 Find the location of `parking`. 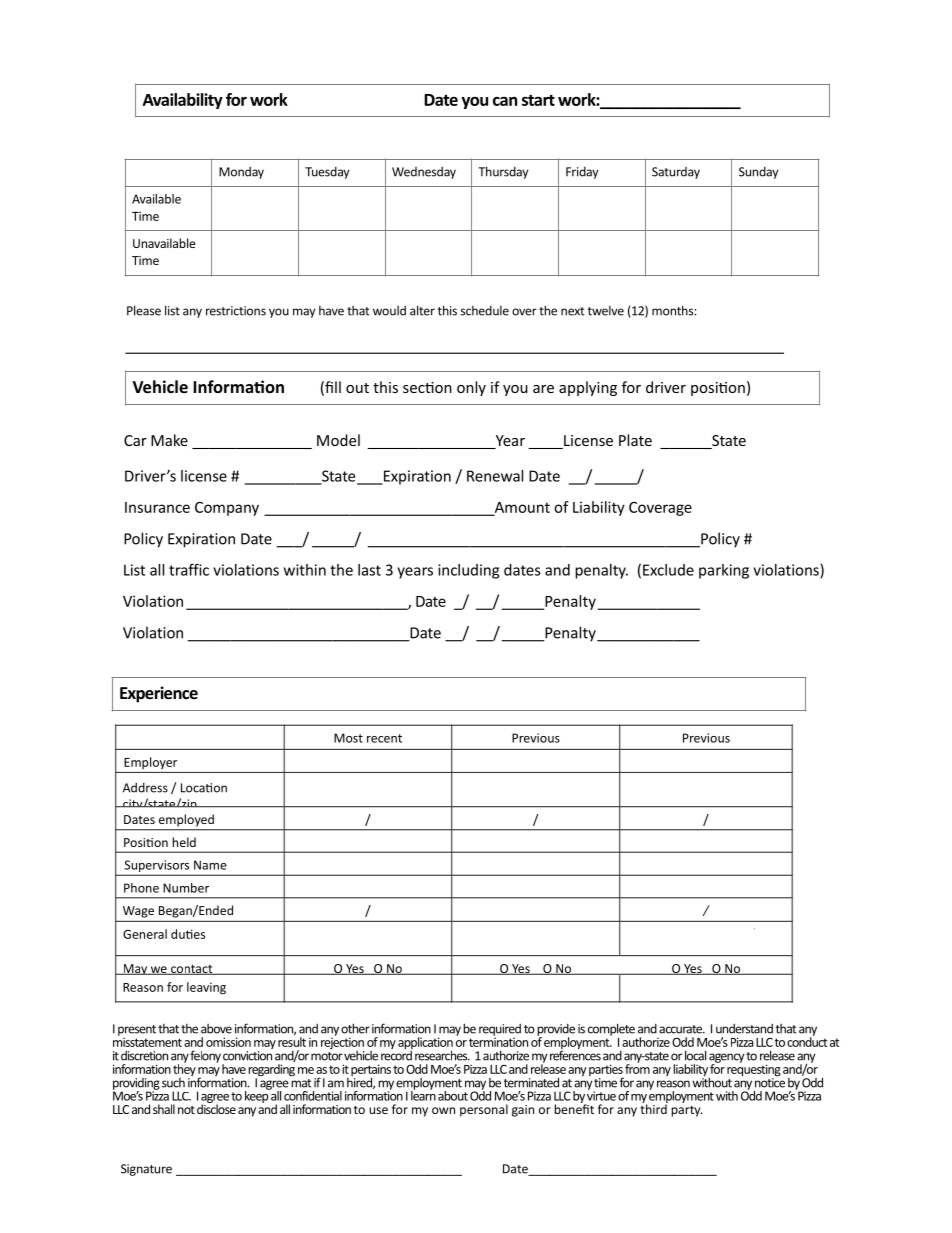

parking is located at coordinates (724, 571).
